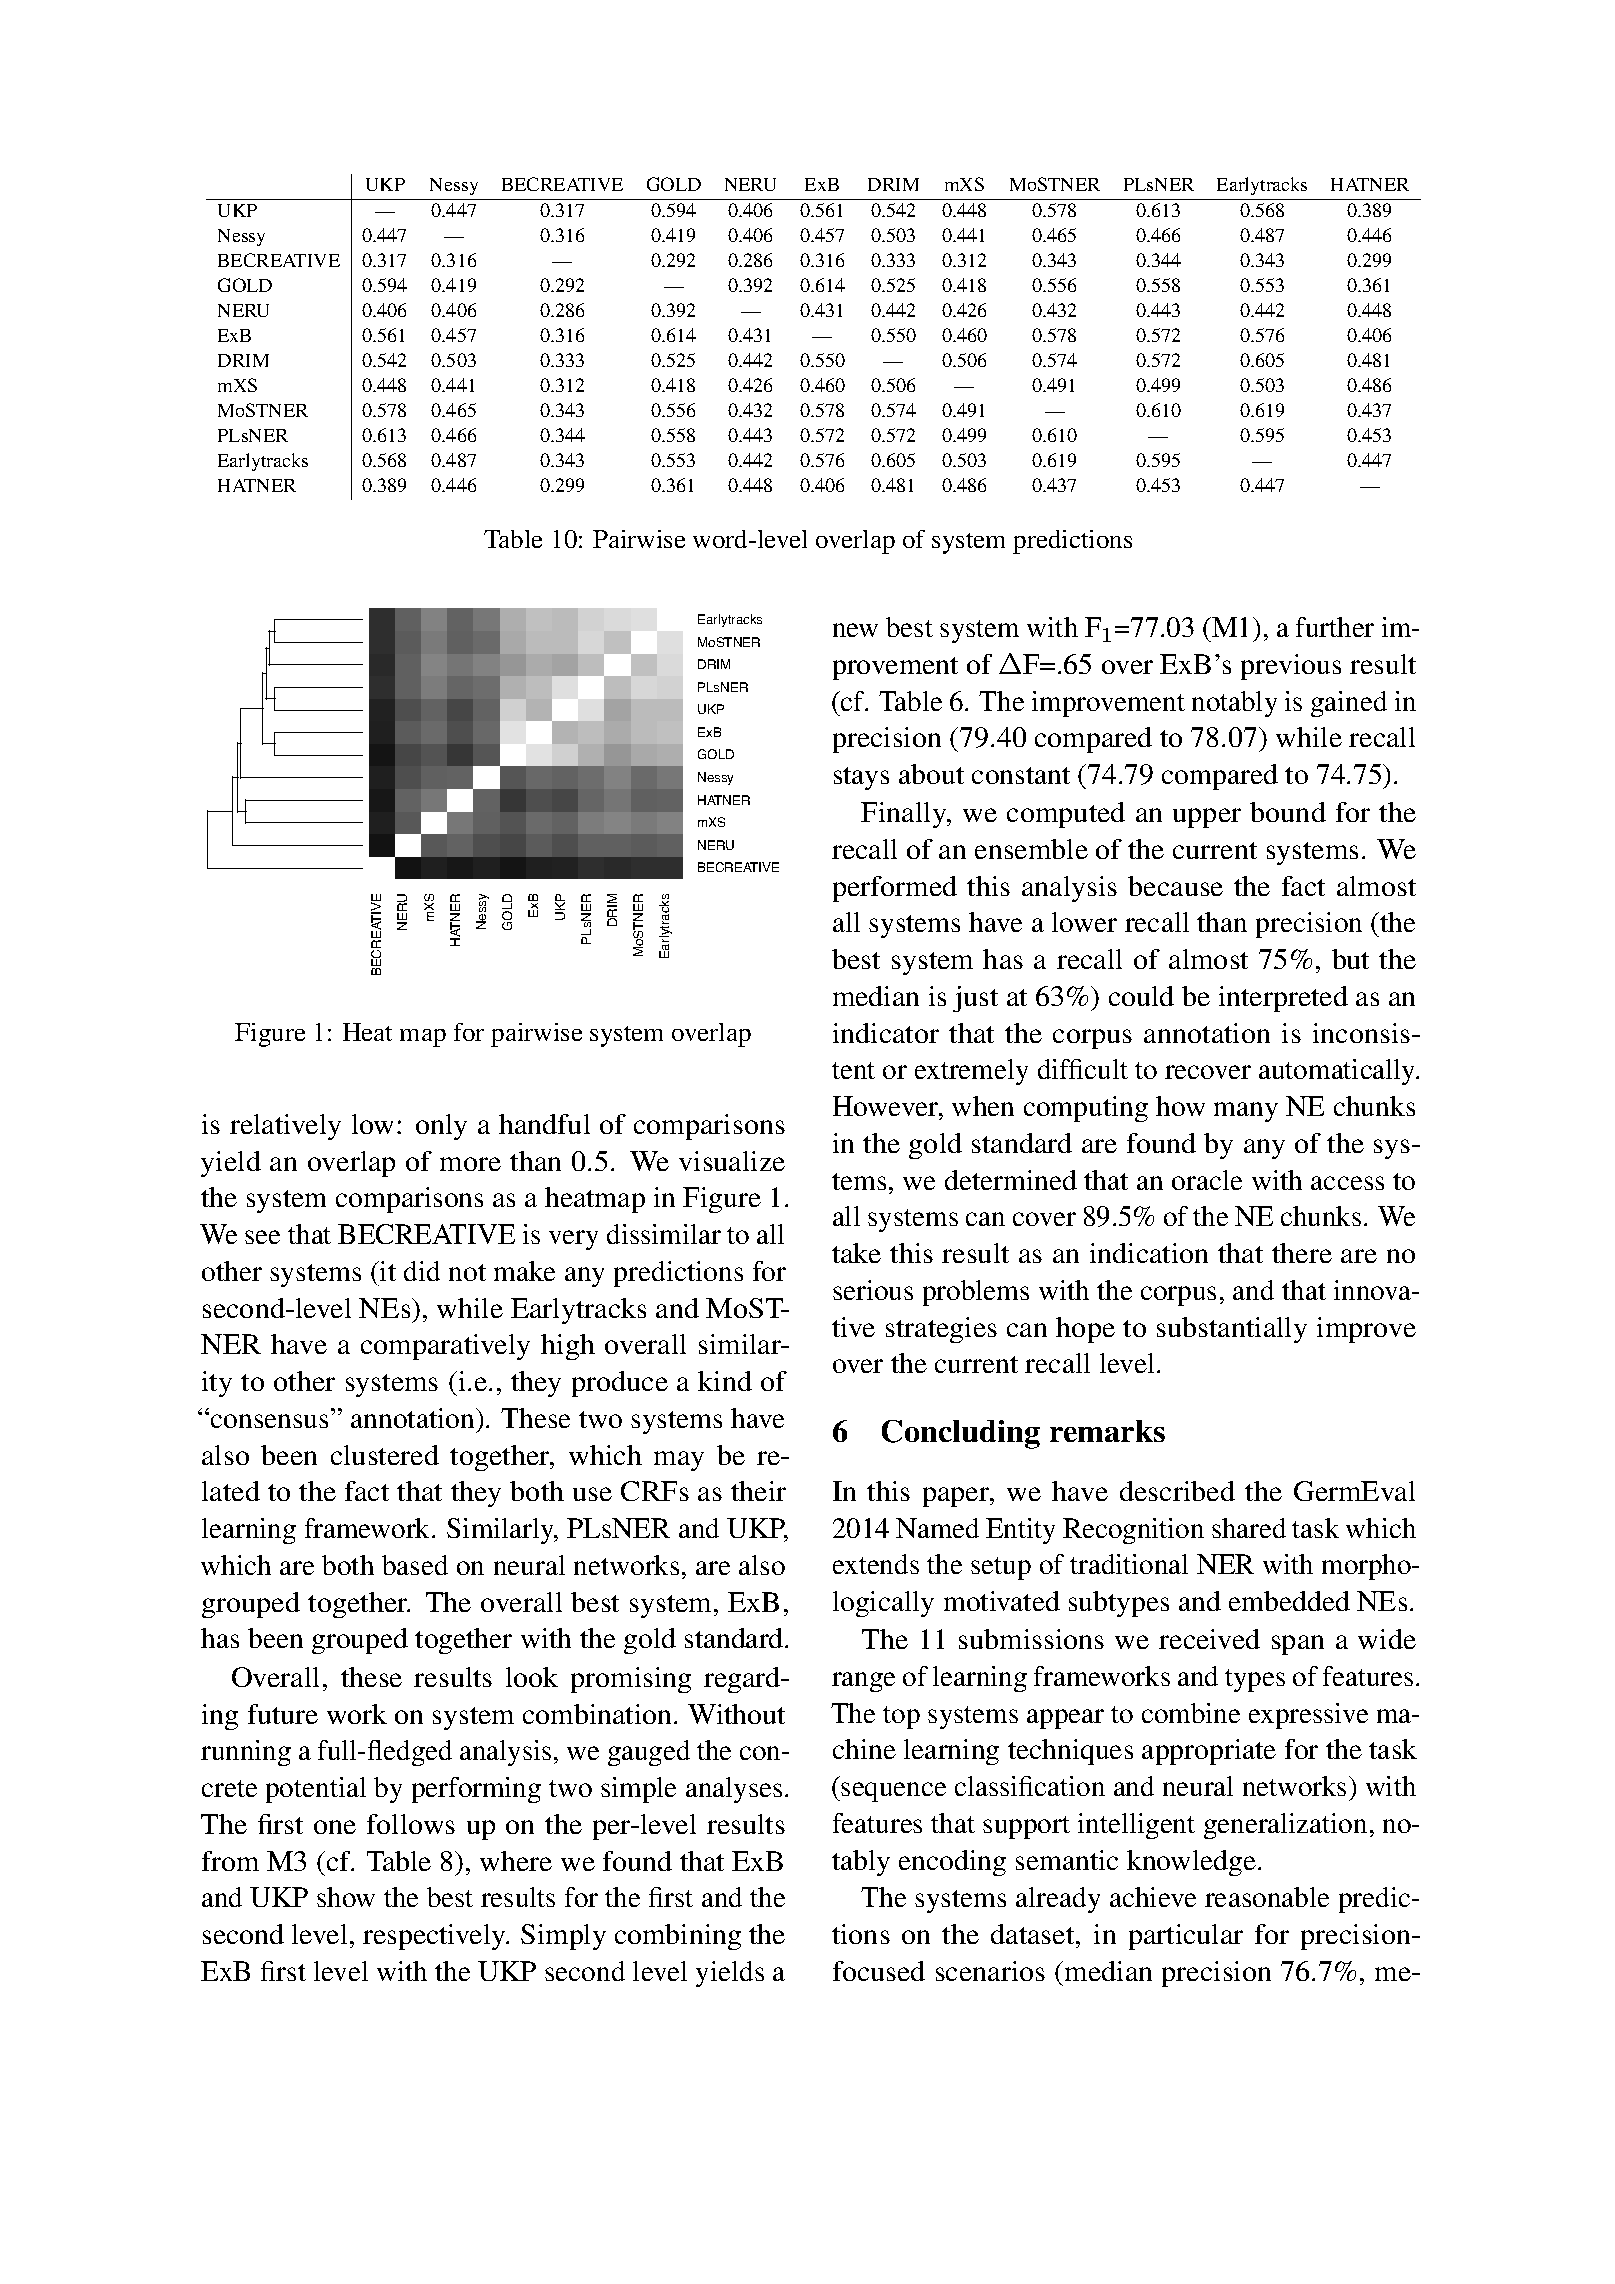  Describe the element at coordinates (678, 1937) in the screenshot. I see `combining` at that location.
